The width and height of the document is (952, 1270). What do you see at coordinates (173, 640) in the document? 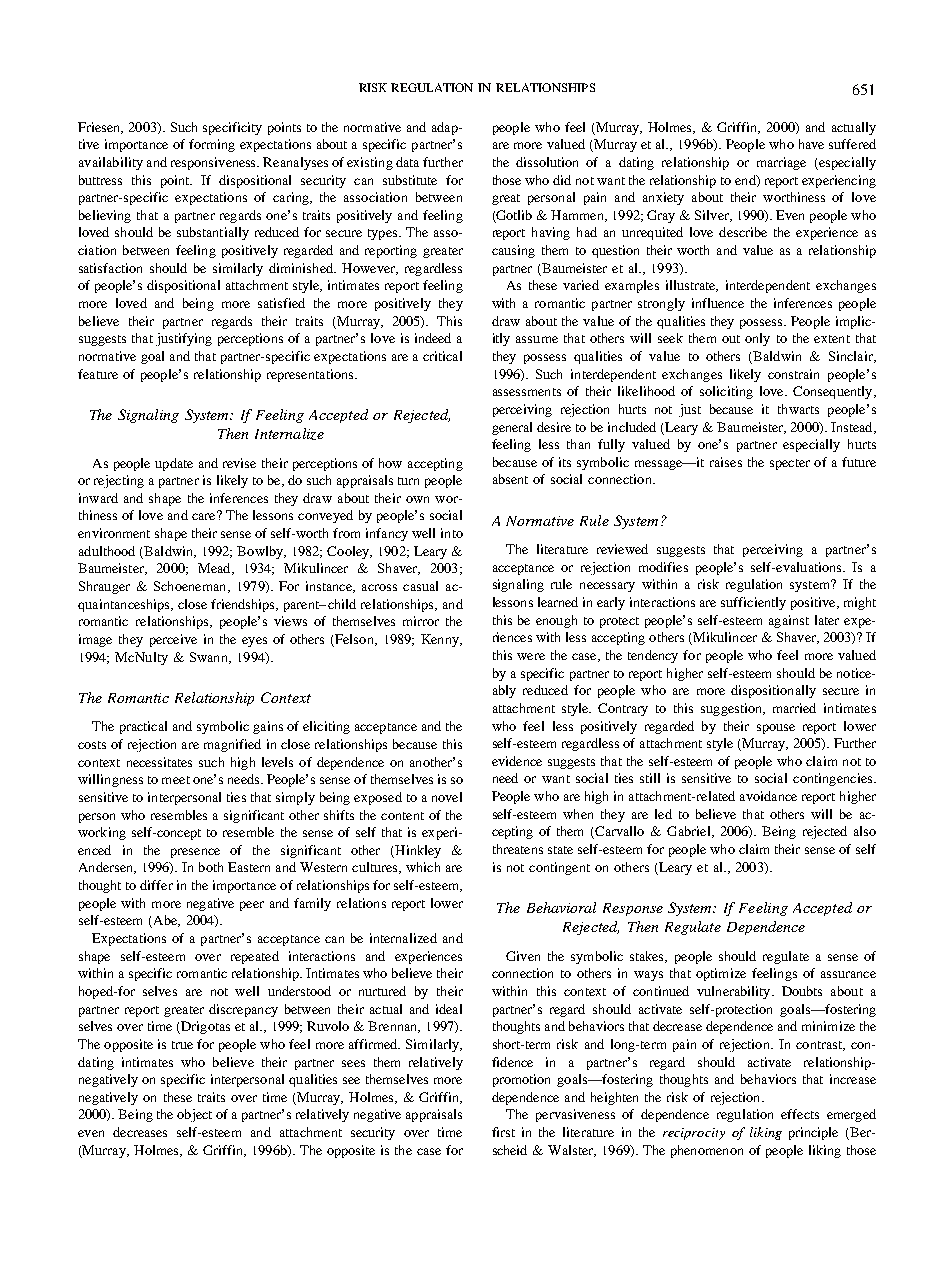
I see `perceive` at bounding box center [173, 640].
